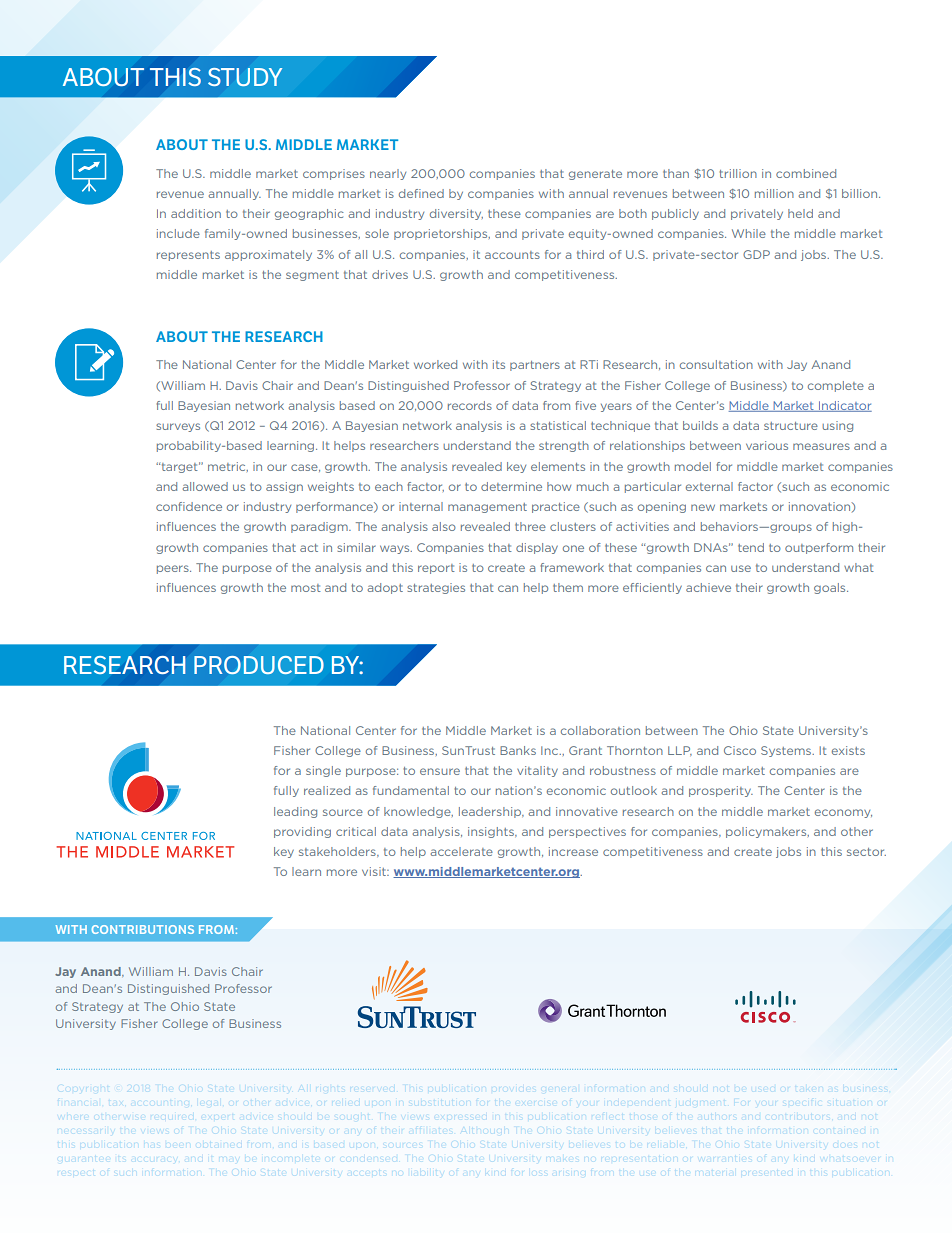 Image resolution: width=952 pixels, height=1233 pixels. What do you see at coordinates (756, 254) in the screenshot?
I see `GDP` at bounding box center [756, 254].
